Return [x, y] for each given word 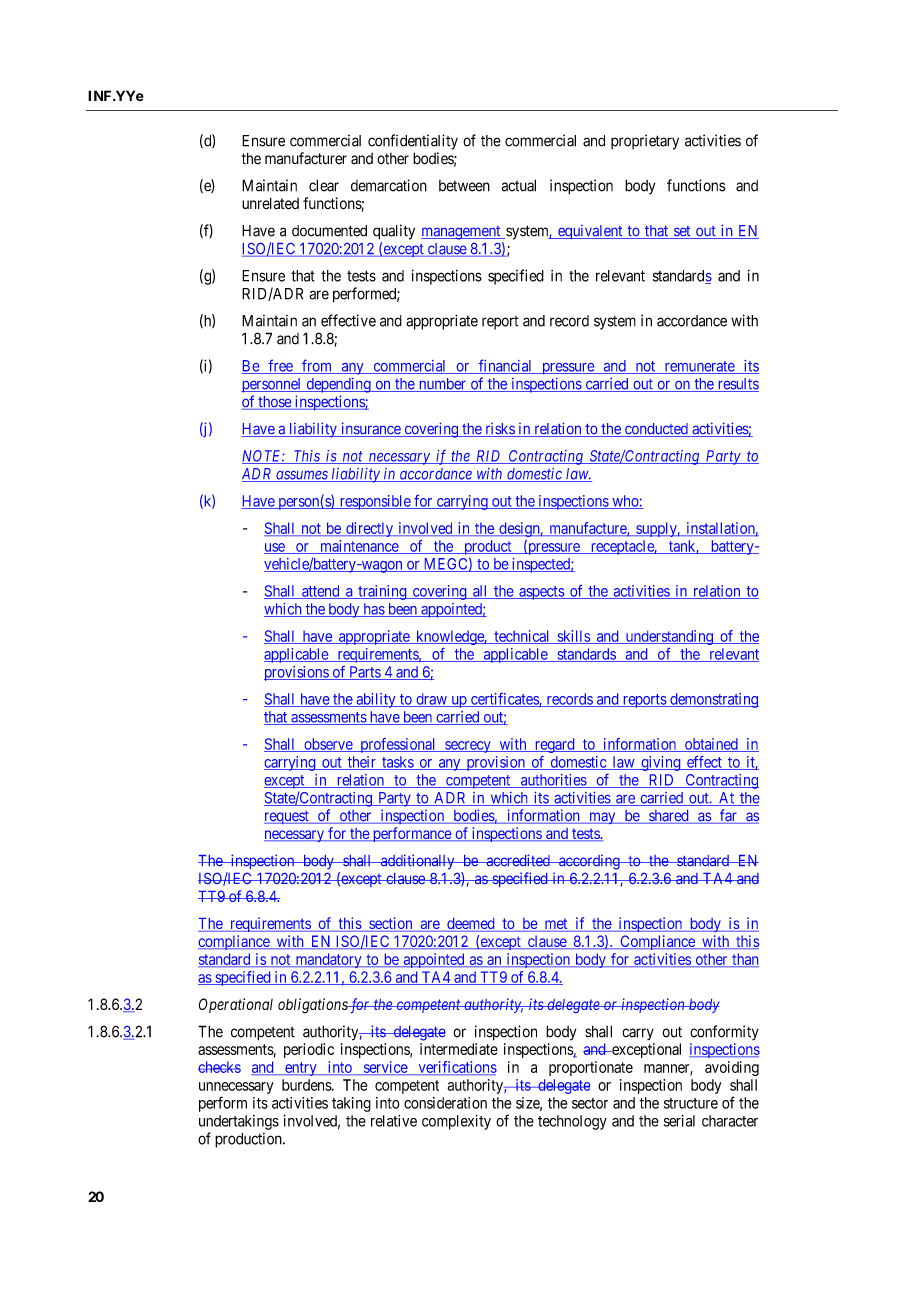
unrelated [270, 203]
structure [691, 1103]
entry [301, 1069]
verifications [456, 1068]
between [464, 186]
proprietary [645, 142]
